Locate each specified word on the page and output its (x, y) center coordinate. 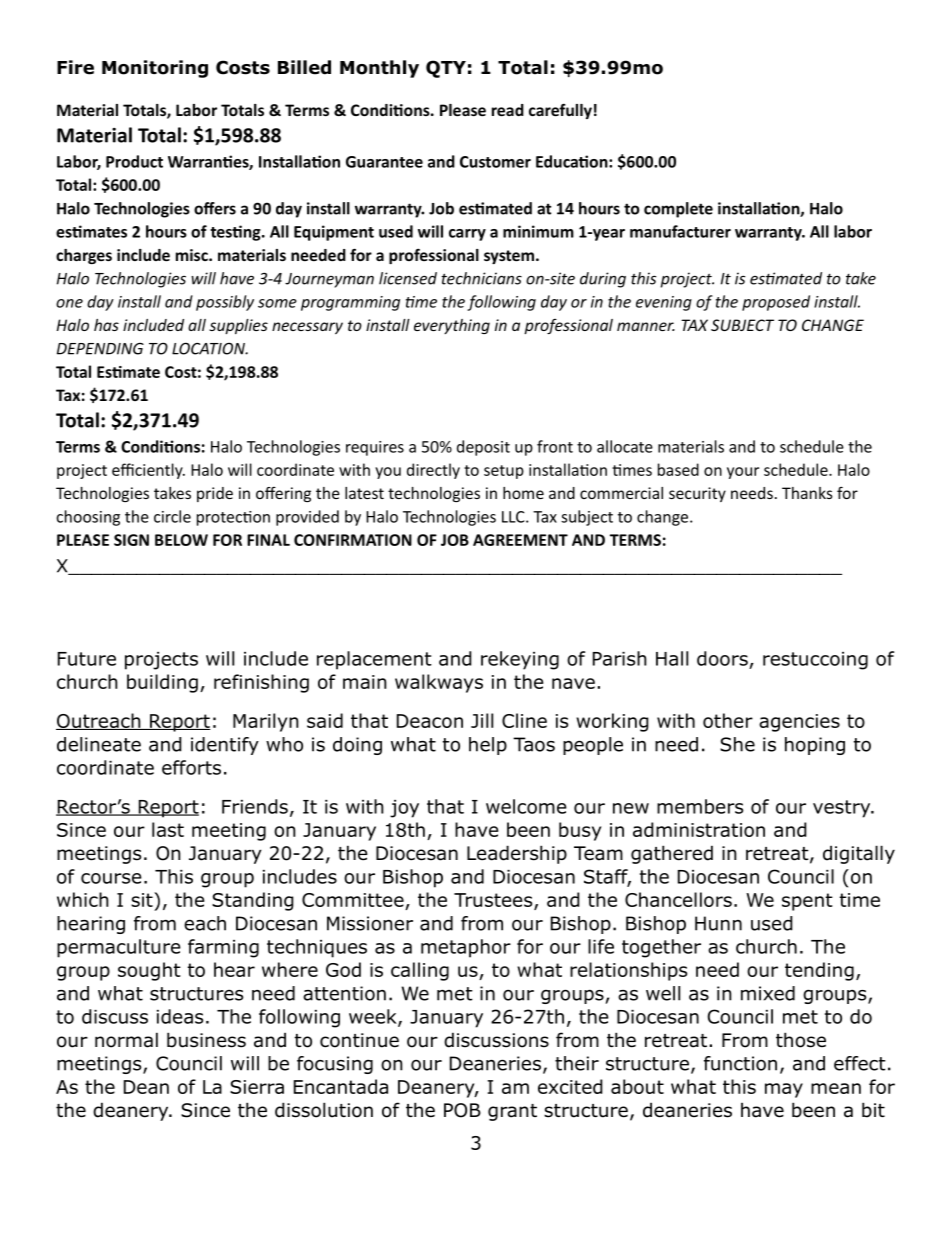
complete (678, 210)
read (508, 110)
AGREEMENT (520, 540)
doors (722, 658)
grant (512, 1112)
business (206, 1040)
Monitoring (155, 69)
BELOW (181, 540)
